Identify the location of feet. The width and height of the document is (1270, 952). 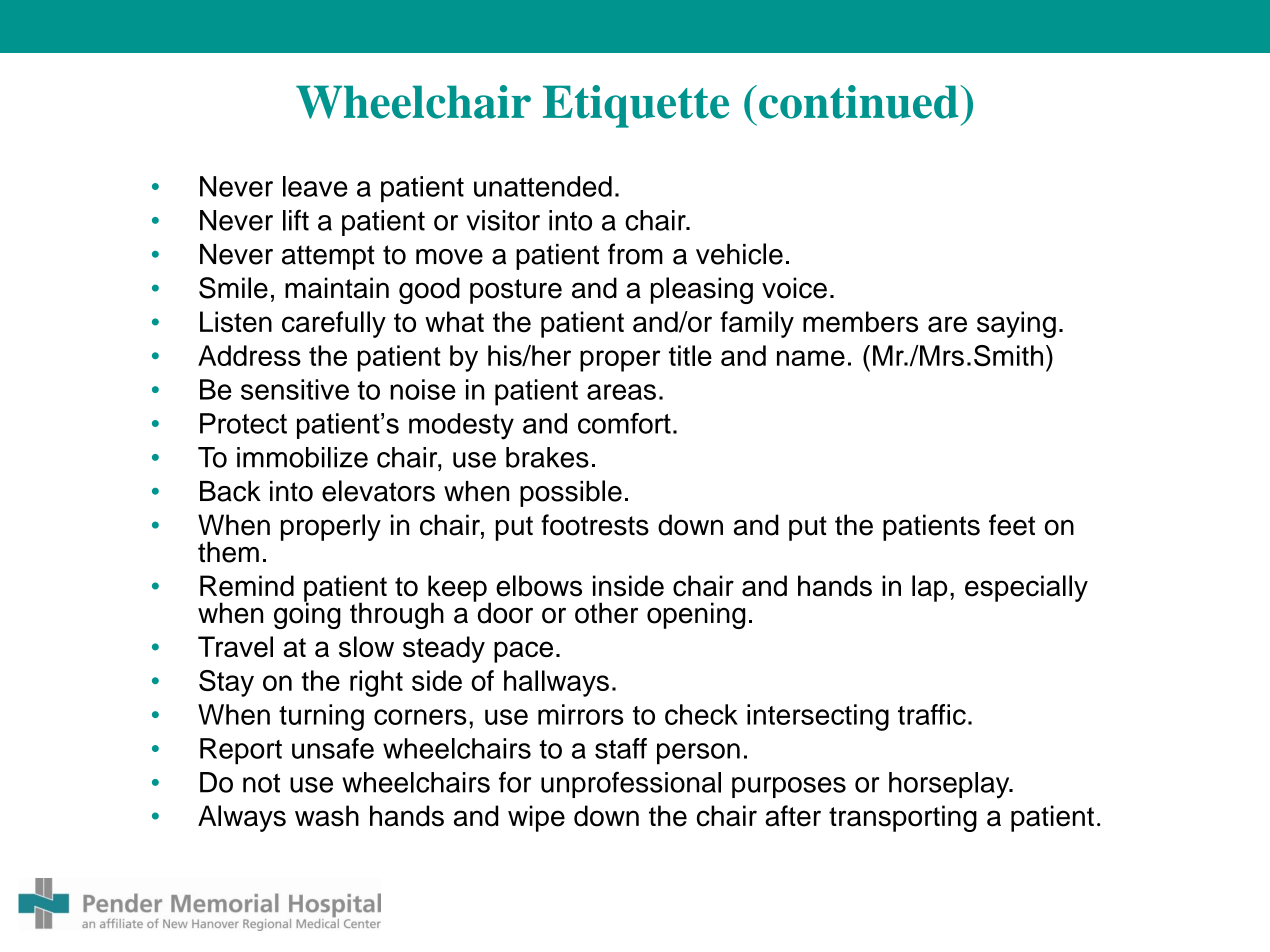
(1012, 525).
